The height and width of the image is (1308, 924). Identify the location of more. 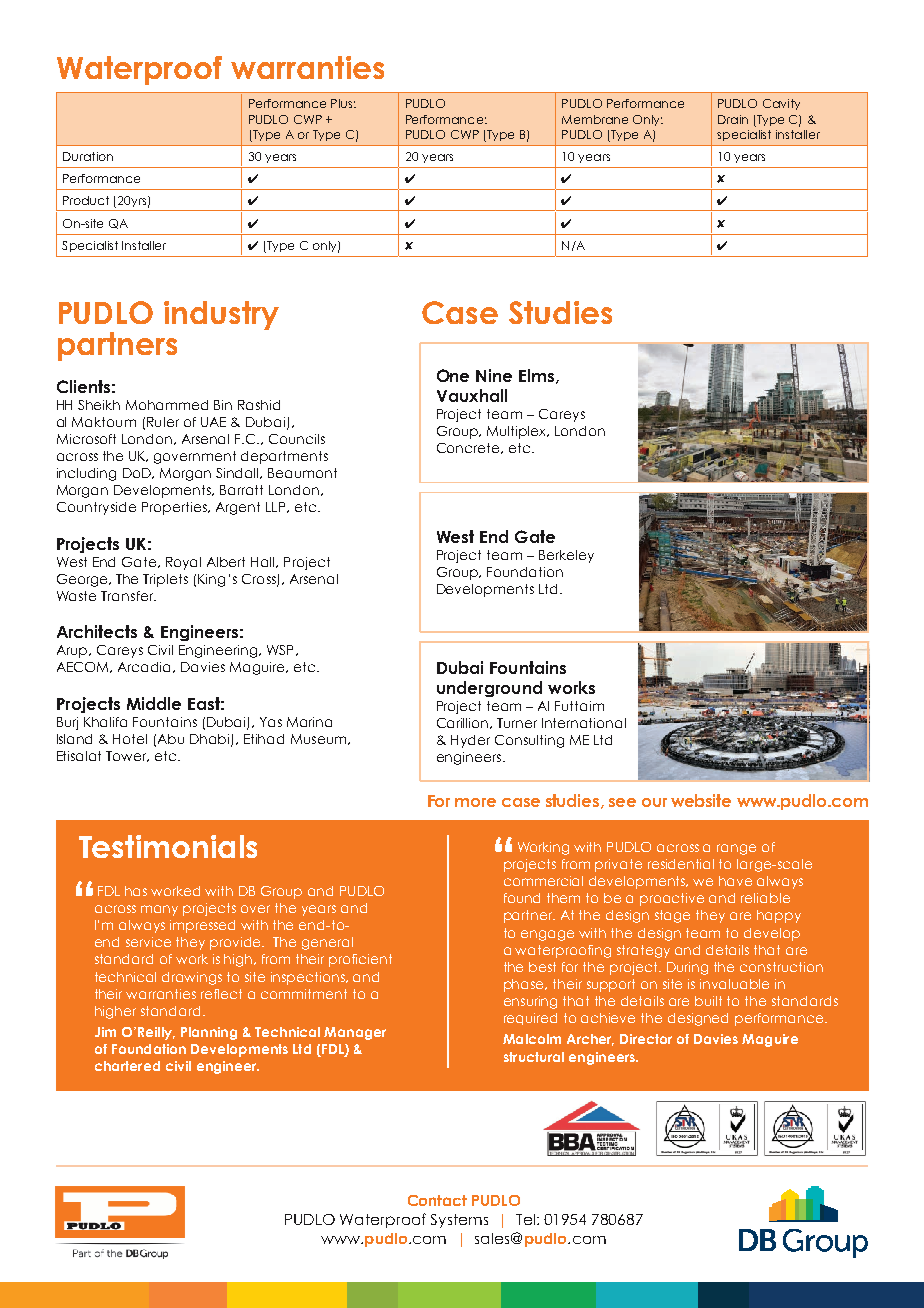
(475, 802).
